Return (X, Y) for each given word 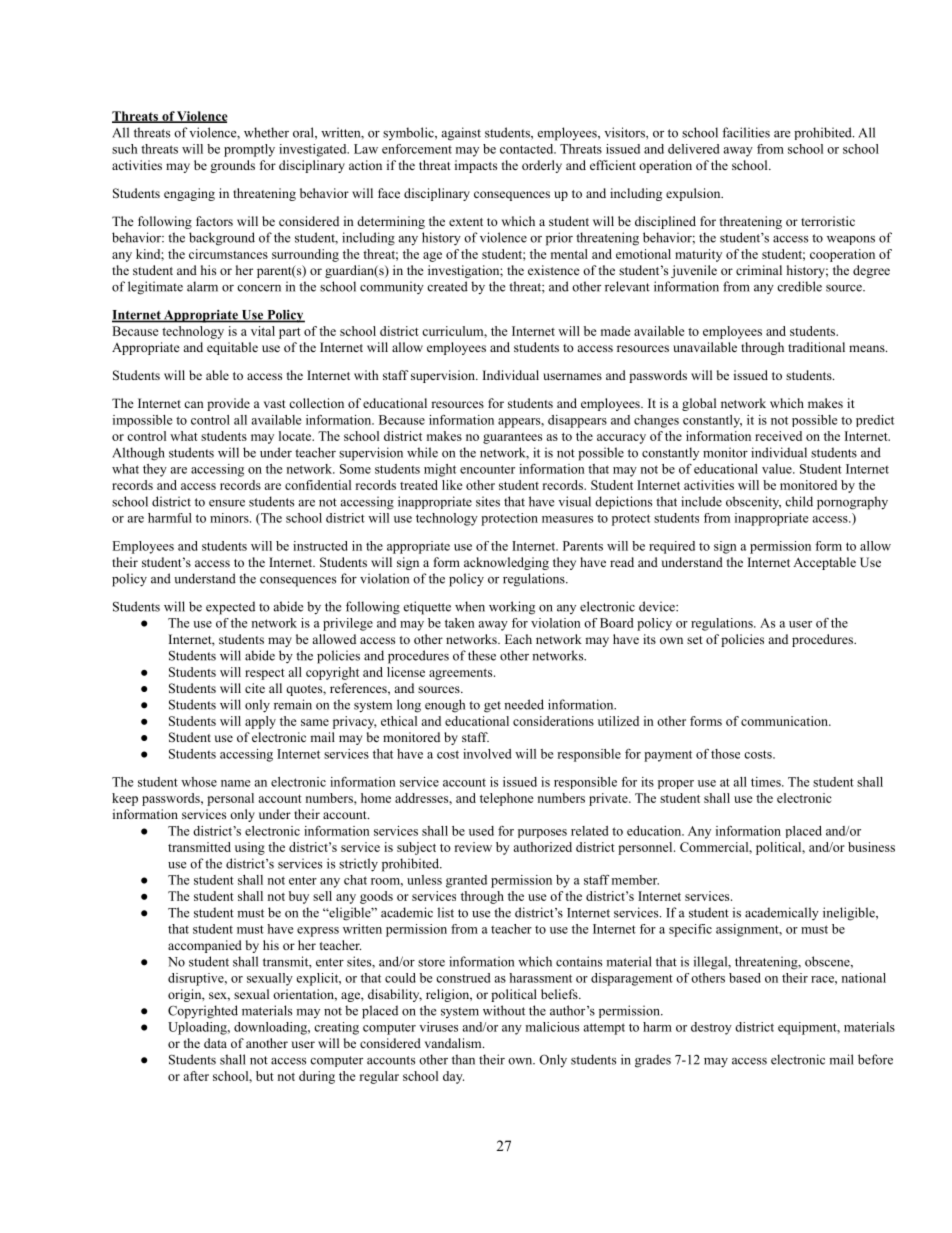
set (695, 640)
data (215, 1043)
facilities (746, 132)
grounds (232, 166)
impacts (476, 166)
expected (230, 608)
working (512, 608)
